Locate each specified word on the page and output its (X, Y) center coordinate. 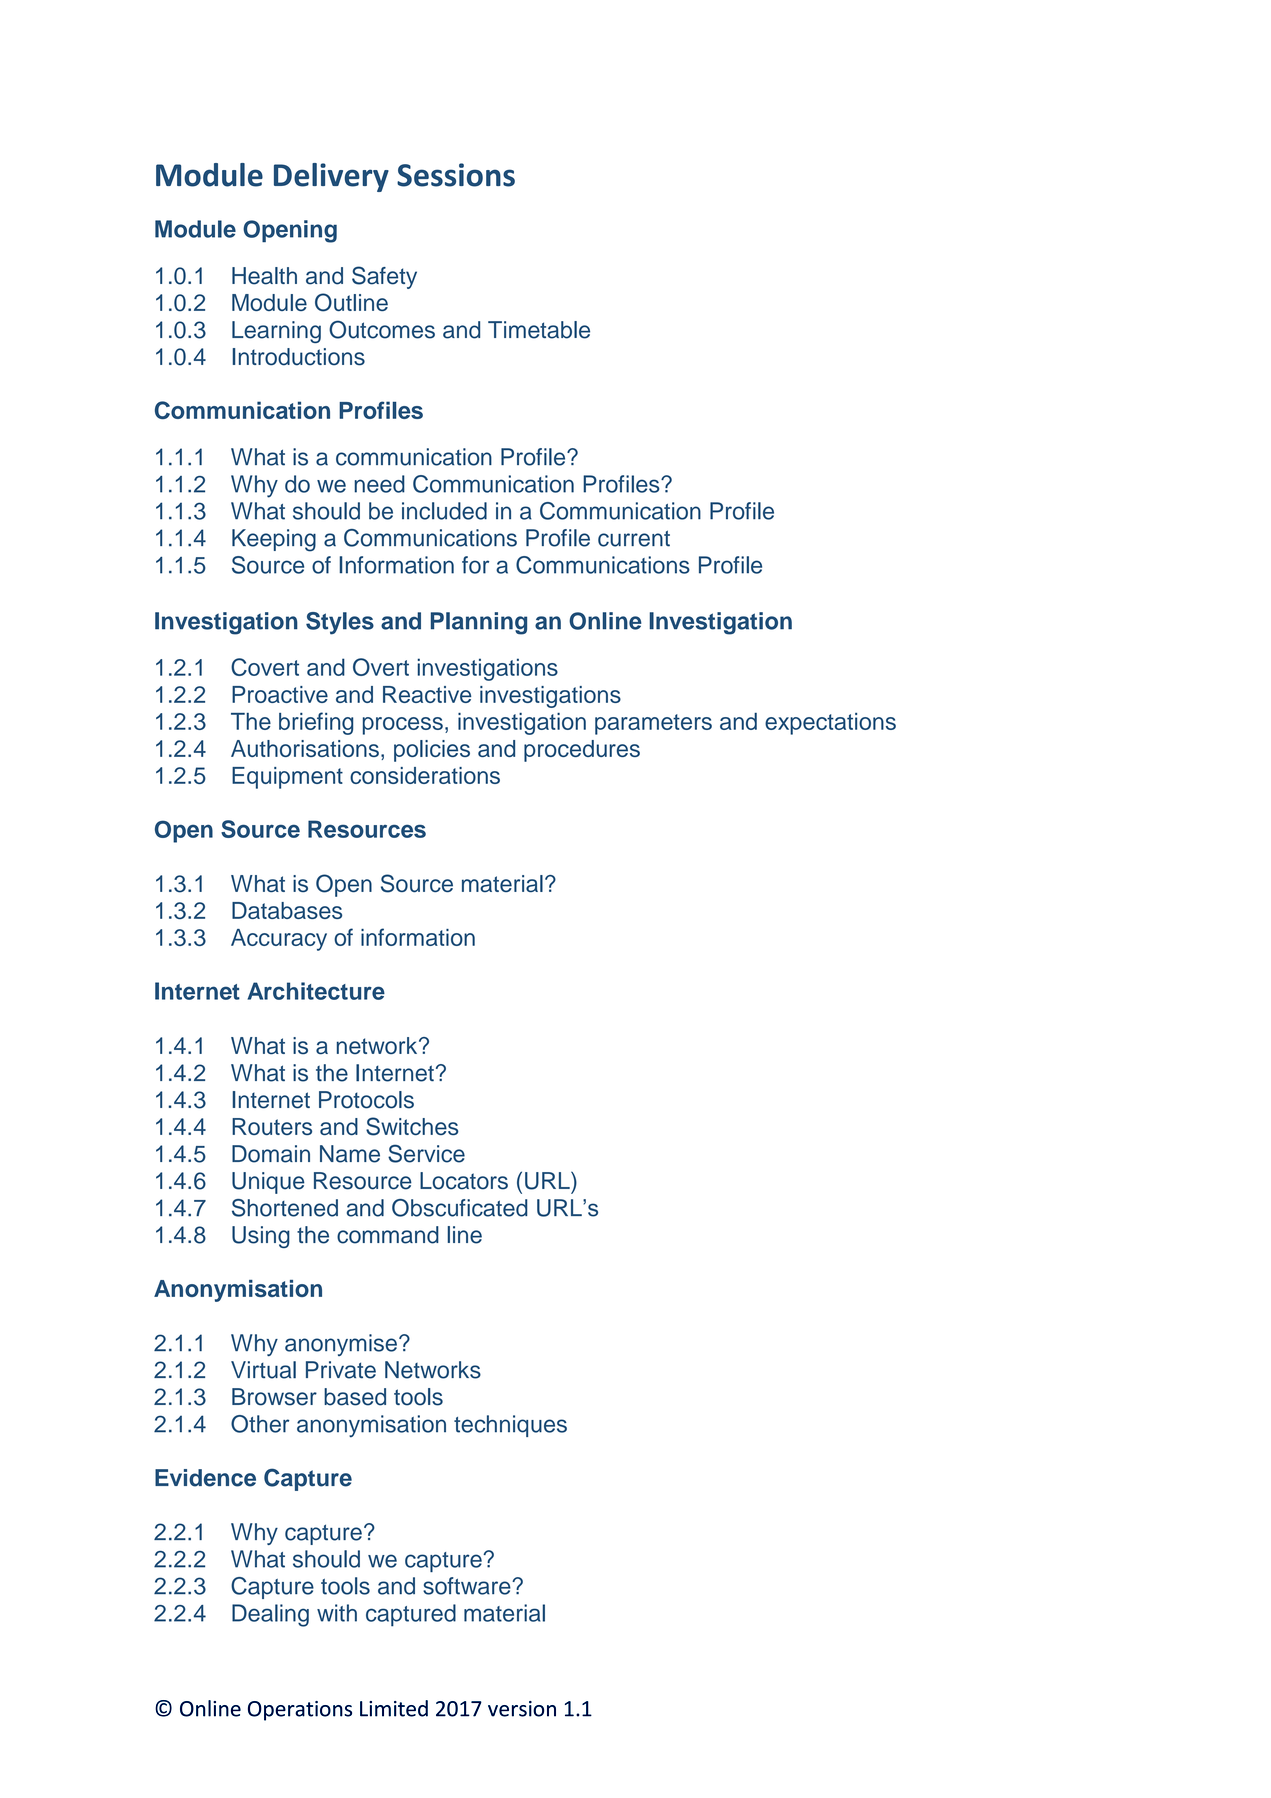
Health (264, 276)
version (522, 1709)
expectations (830, 724)
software (468, 1586)
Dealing (270, 1615)
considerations (425, 775)
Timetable (539, 330)
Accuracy (279, 940)
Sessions (456, 175)
